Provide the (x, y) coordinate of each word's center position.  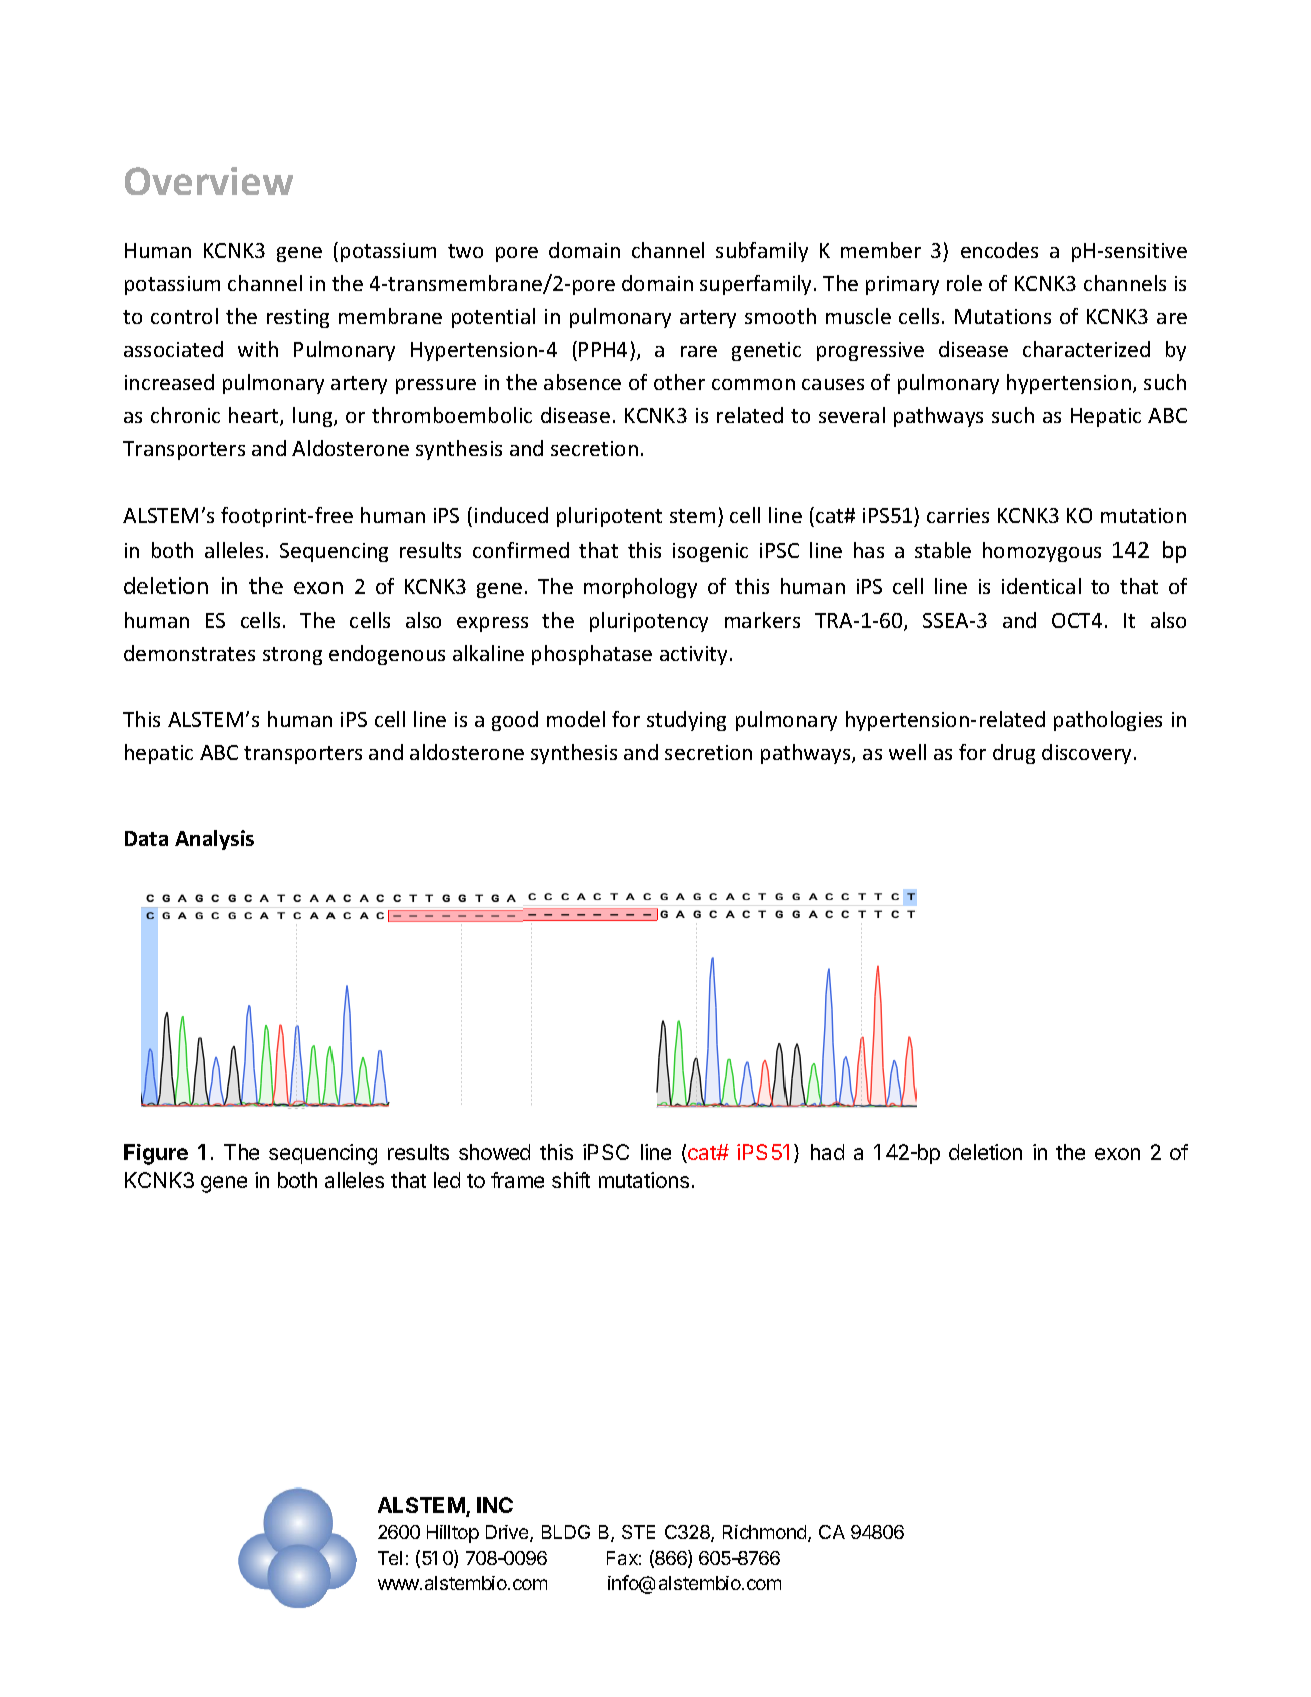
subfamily (762, 252)
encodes (999, 250)
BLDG (566, 1532)
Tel (390, 1558)
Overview (209, 181)
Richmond (766, 1533)
